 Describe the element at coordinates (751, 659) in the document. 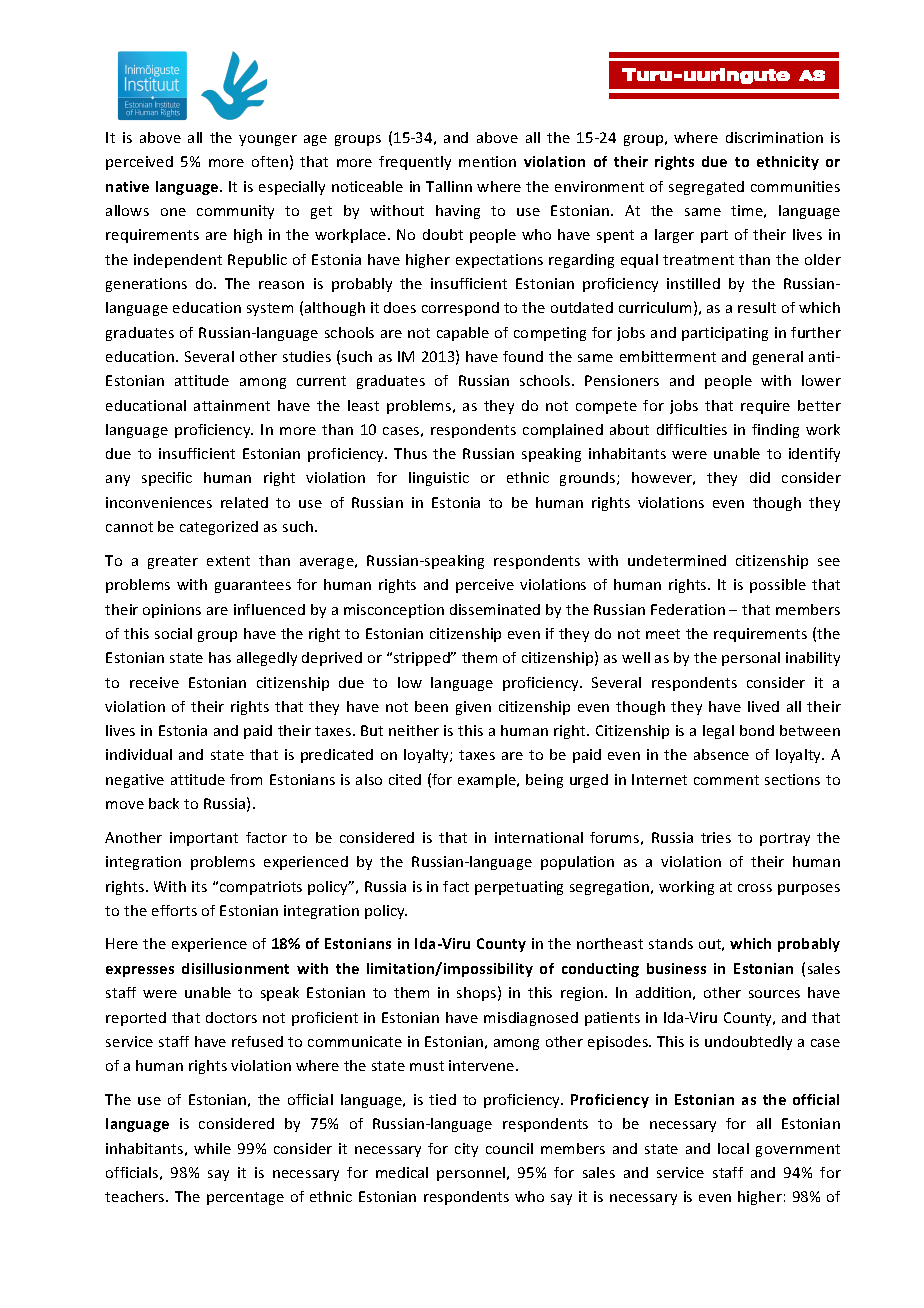

I see `personal` at that location.
